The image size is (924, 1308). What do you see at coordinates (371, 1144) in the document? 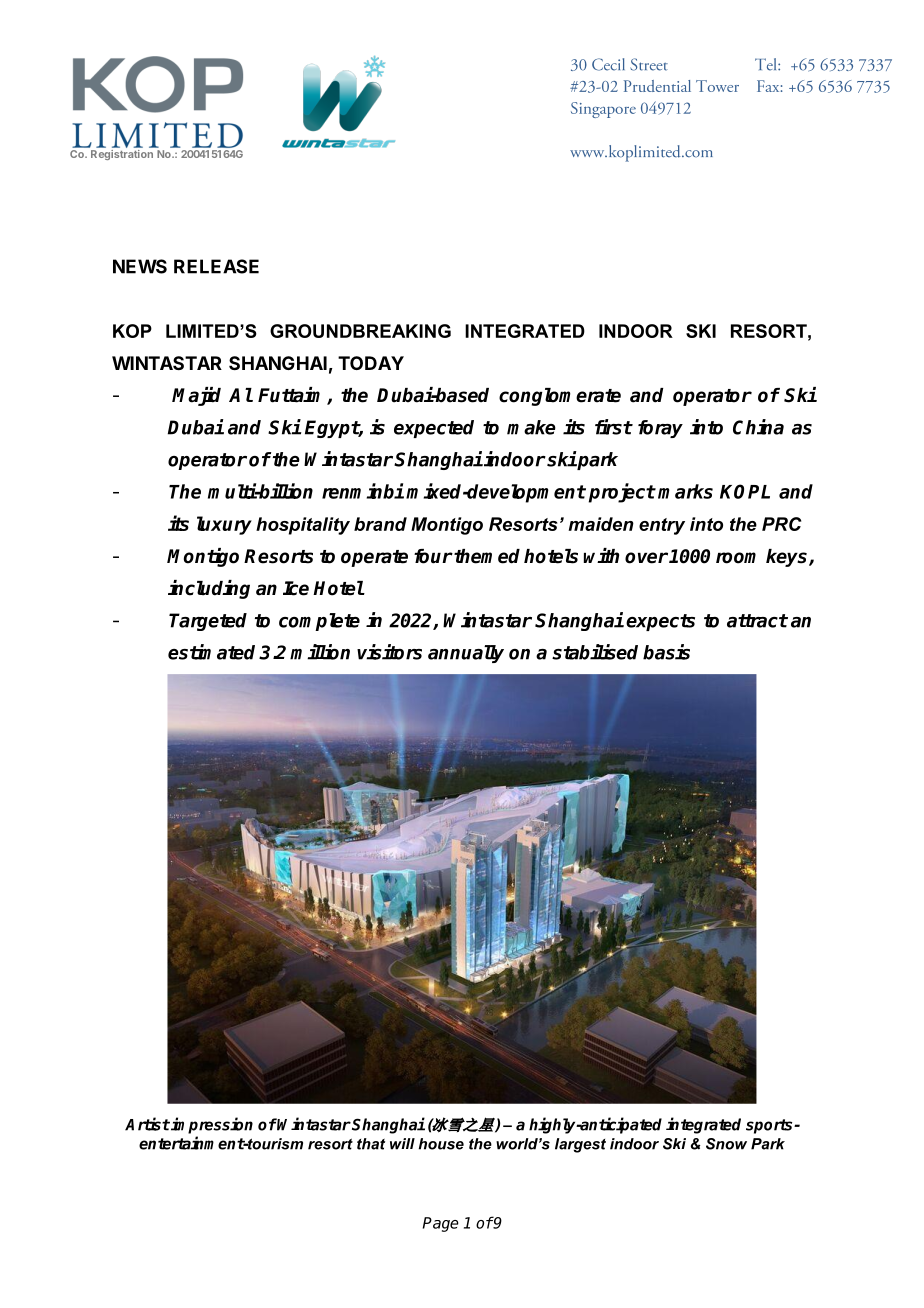
I see `that` at bounding box center [371, 1144].
